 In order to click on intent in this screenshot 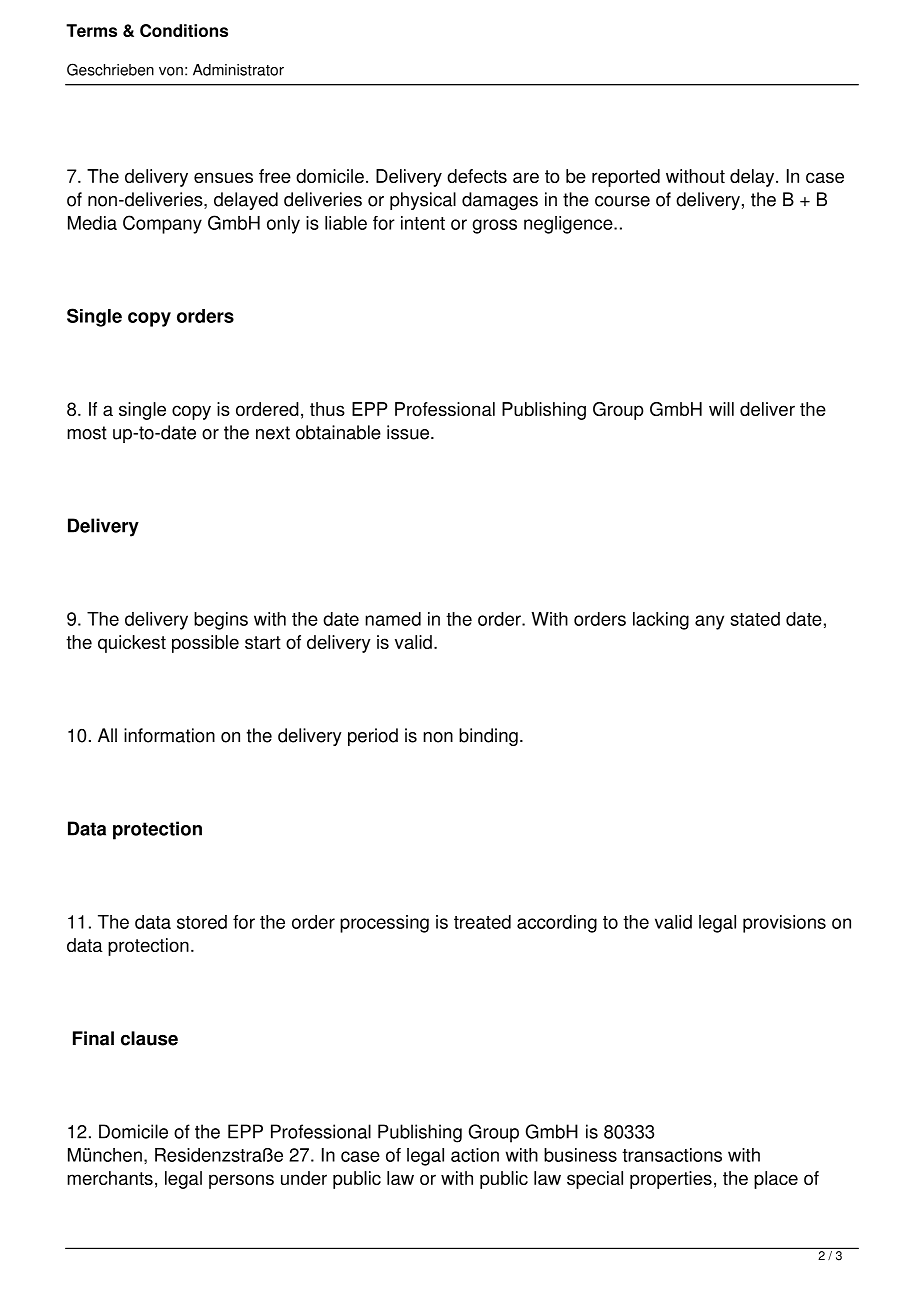, I will do `click(423, 223)`.
